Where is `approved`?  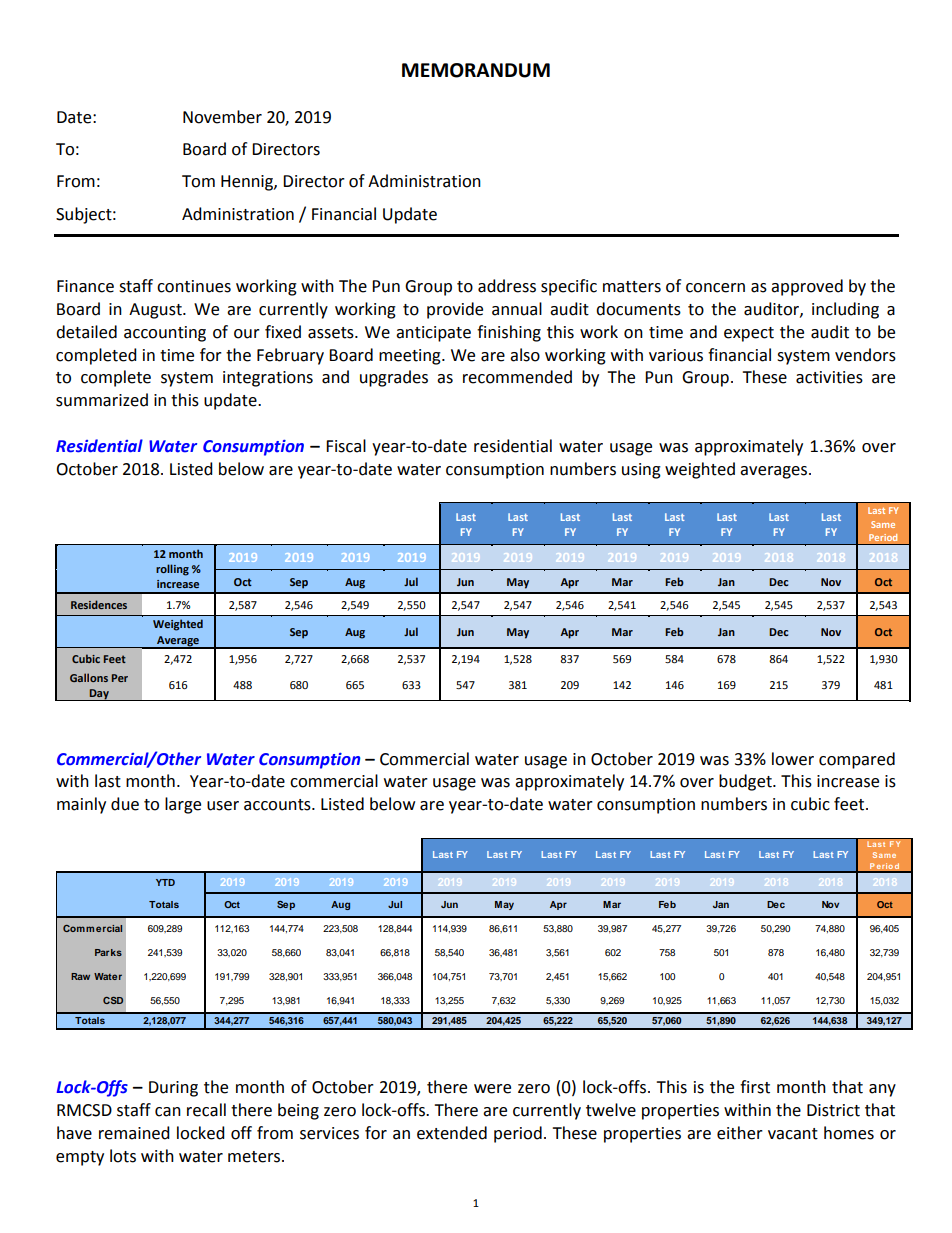
approved is located at coordinates (807, 287).
